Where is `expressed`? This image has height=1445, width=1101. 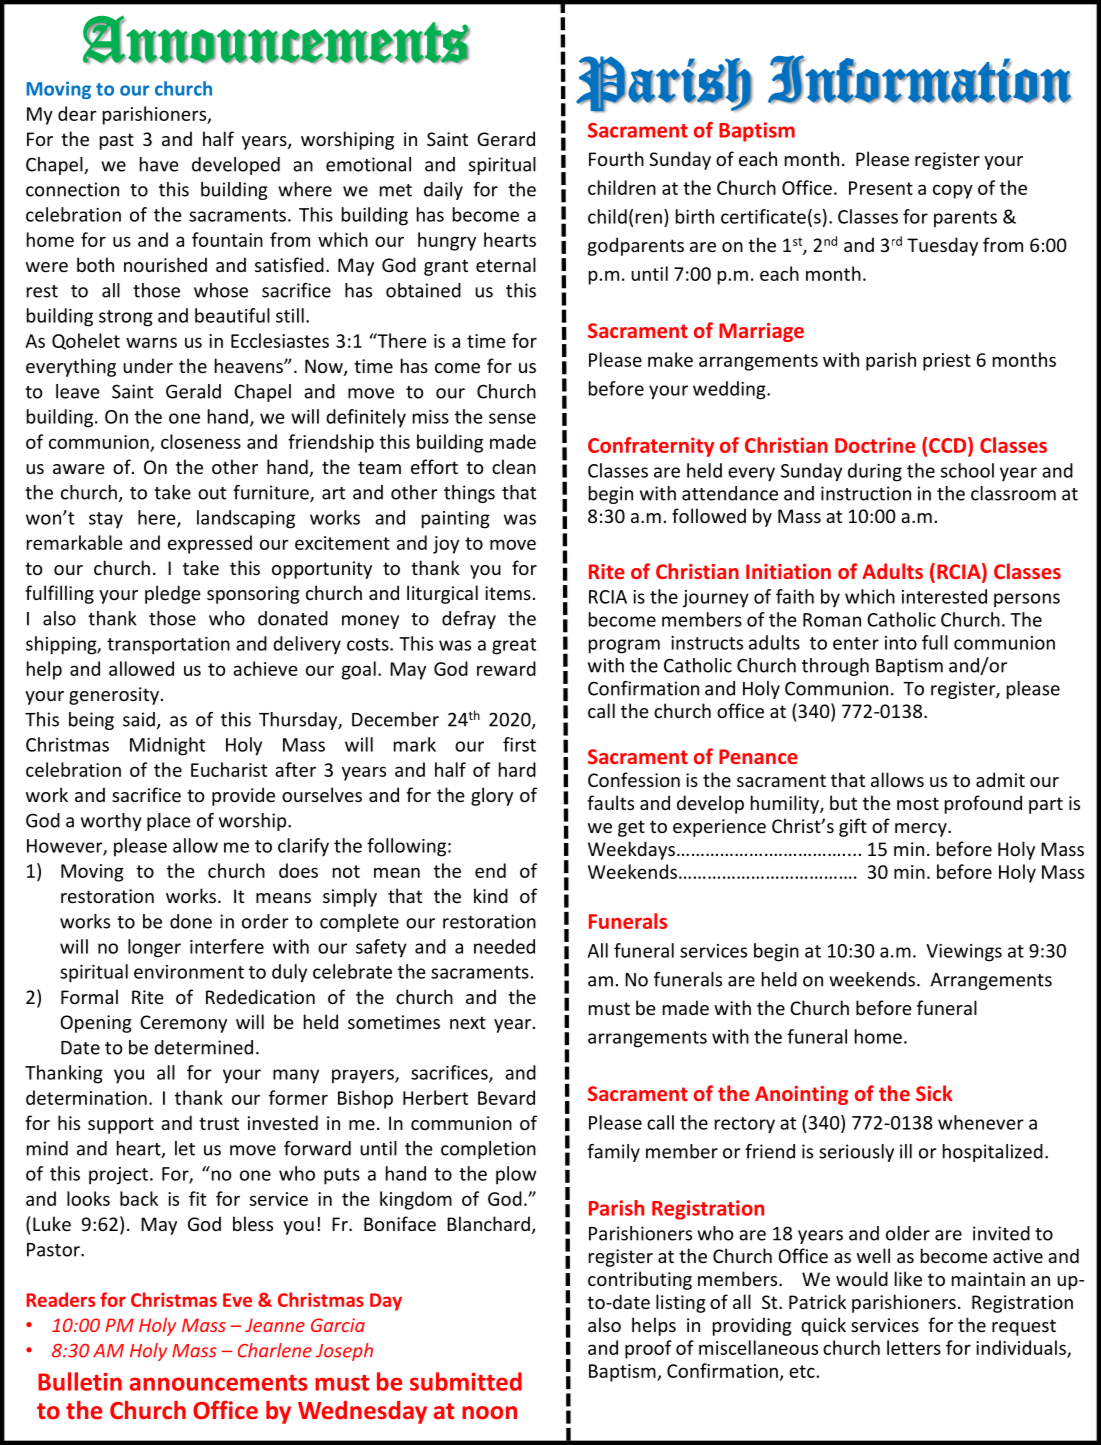 expressed is located at coordinates (210, 544).
